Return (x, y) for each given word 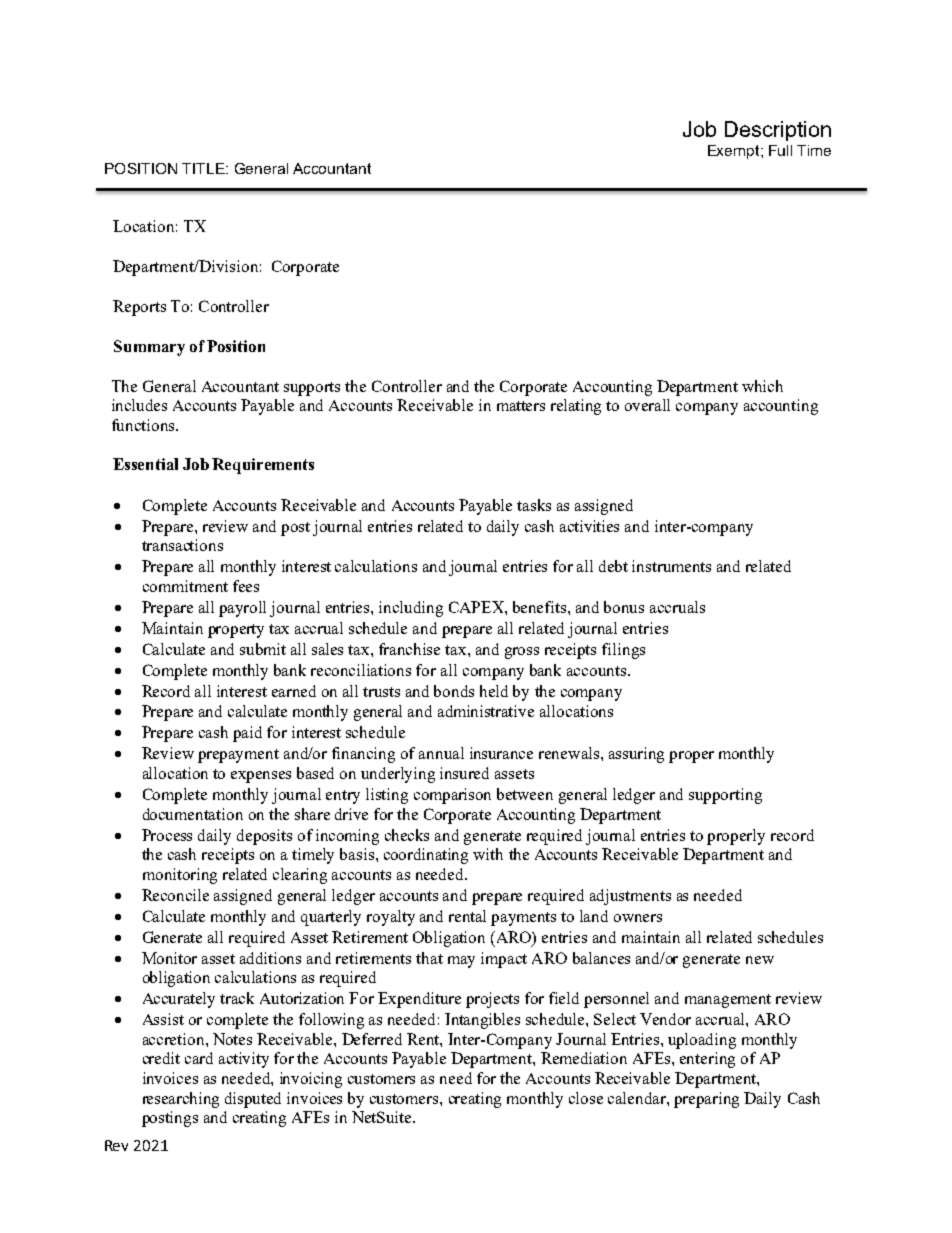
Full (780, 150)
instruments (671, 566)
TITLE (204, 168)
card (199, 1058)
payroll (242, 609)
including (411, 609)
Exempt (735, 152)
